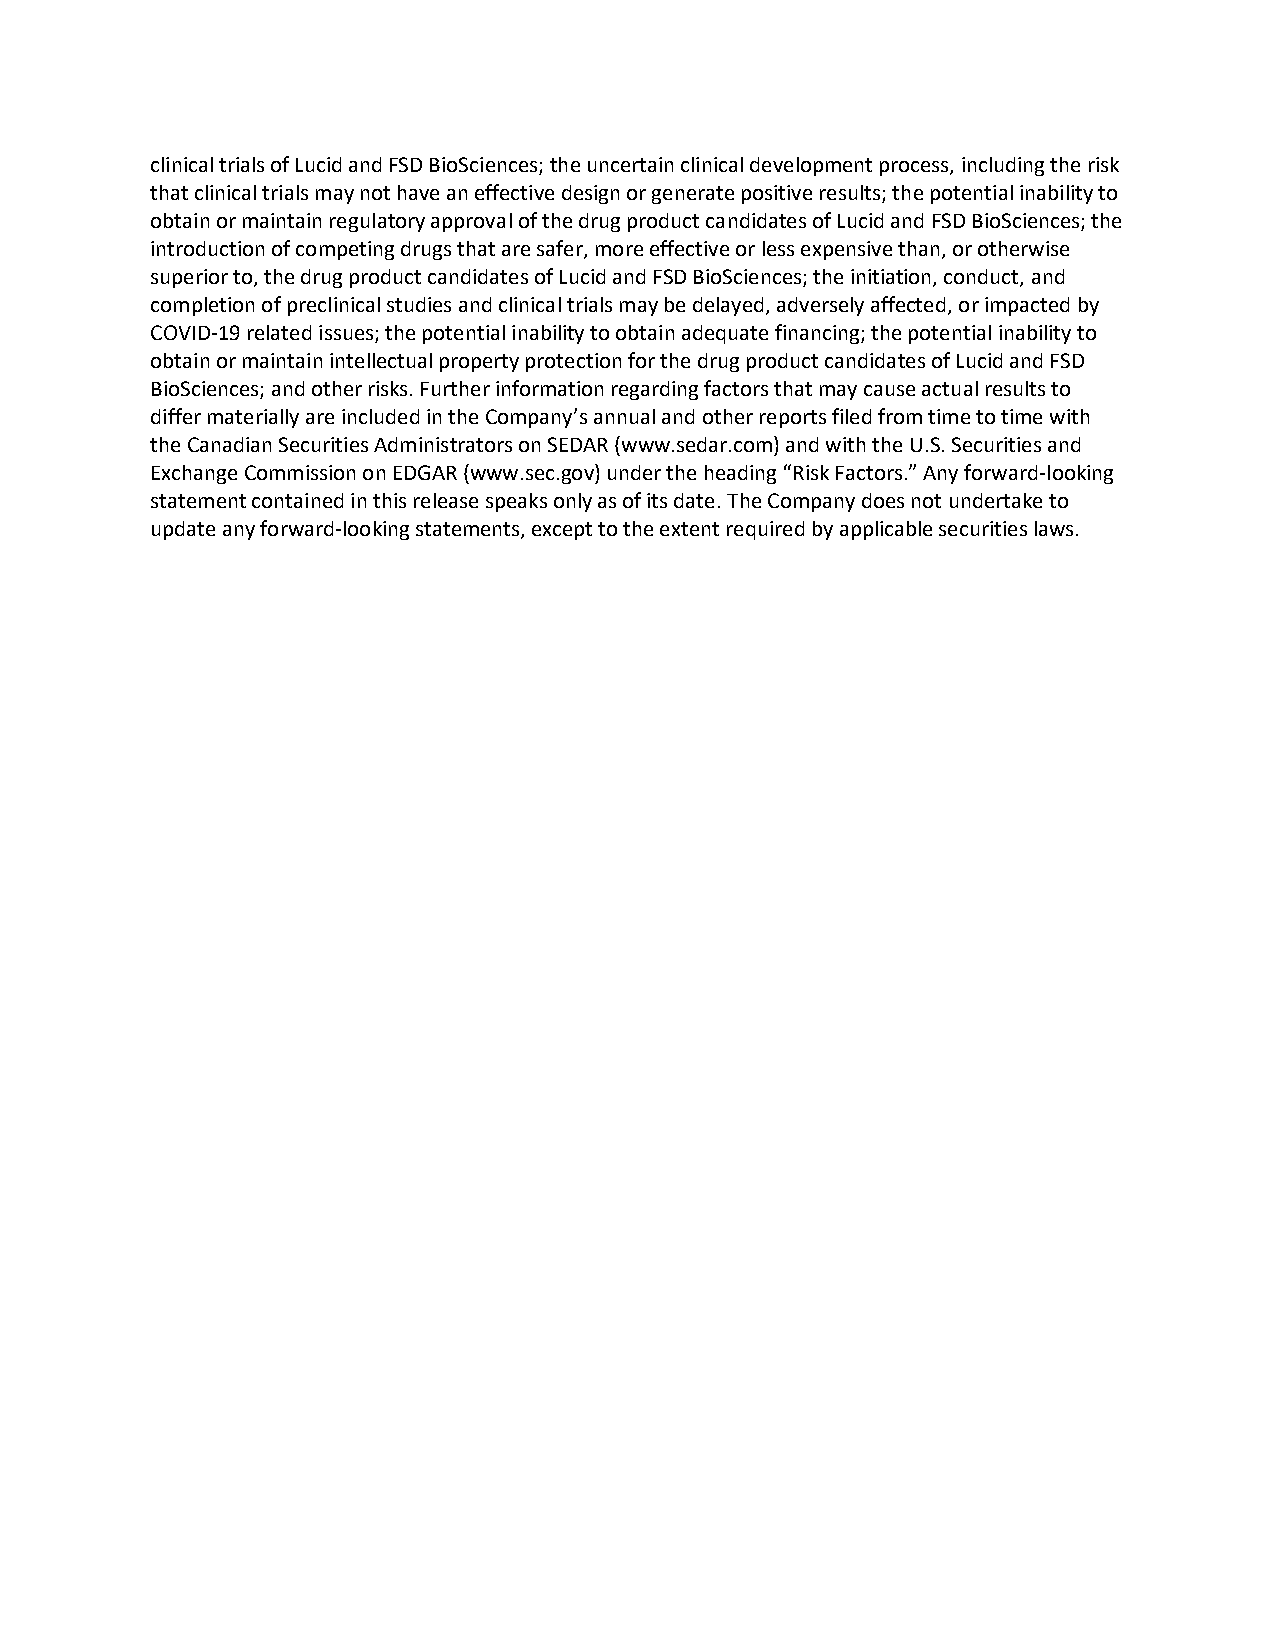 This screenshot has height=1652, width=1277. I want to click on from, so click(900, 416).
